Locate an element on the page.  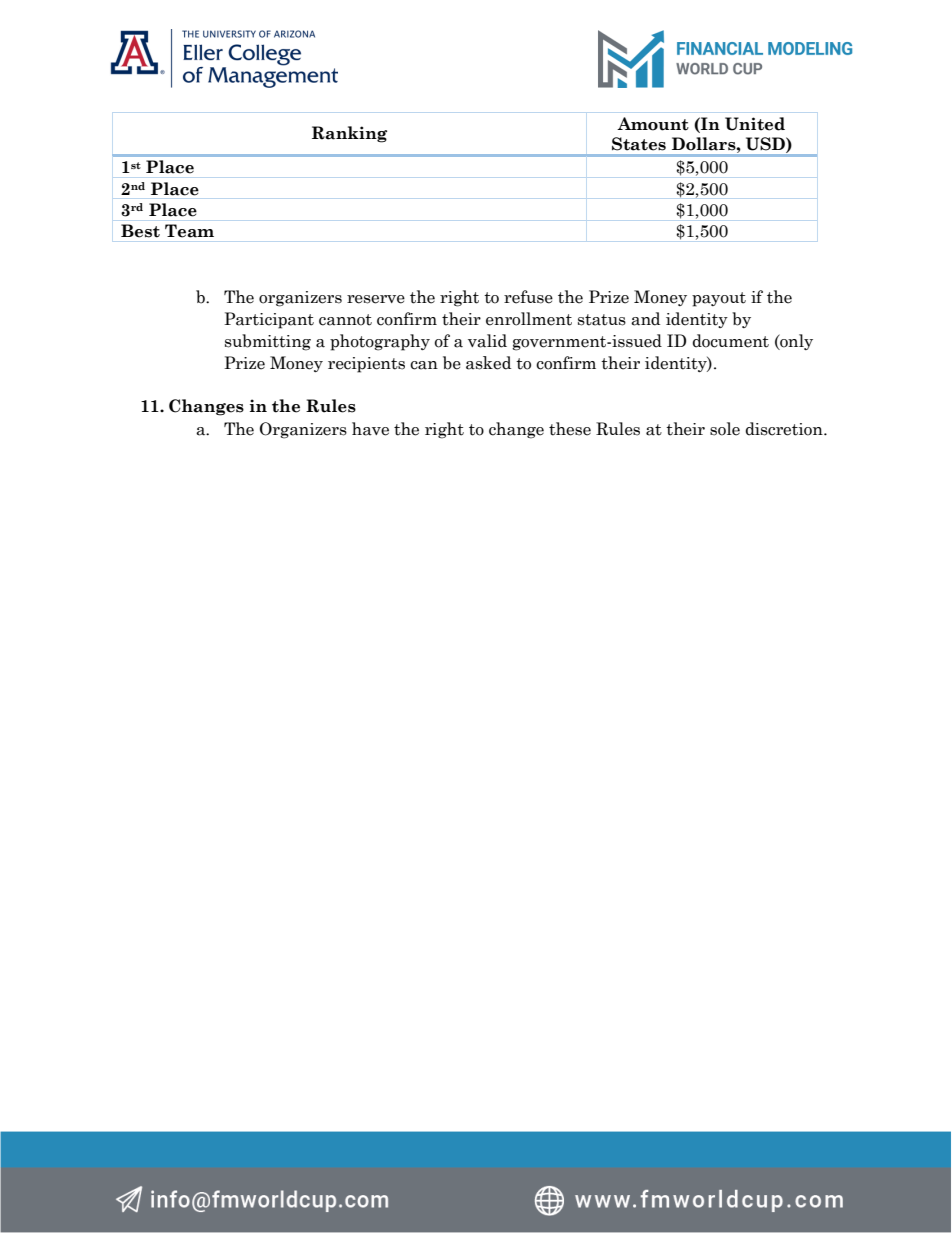
reserve is located at coordinates (376, 299).
